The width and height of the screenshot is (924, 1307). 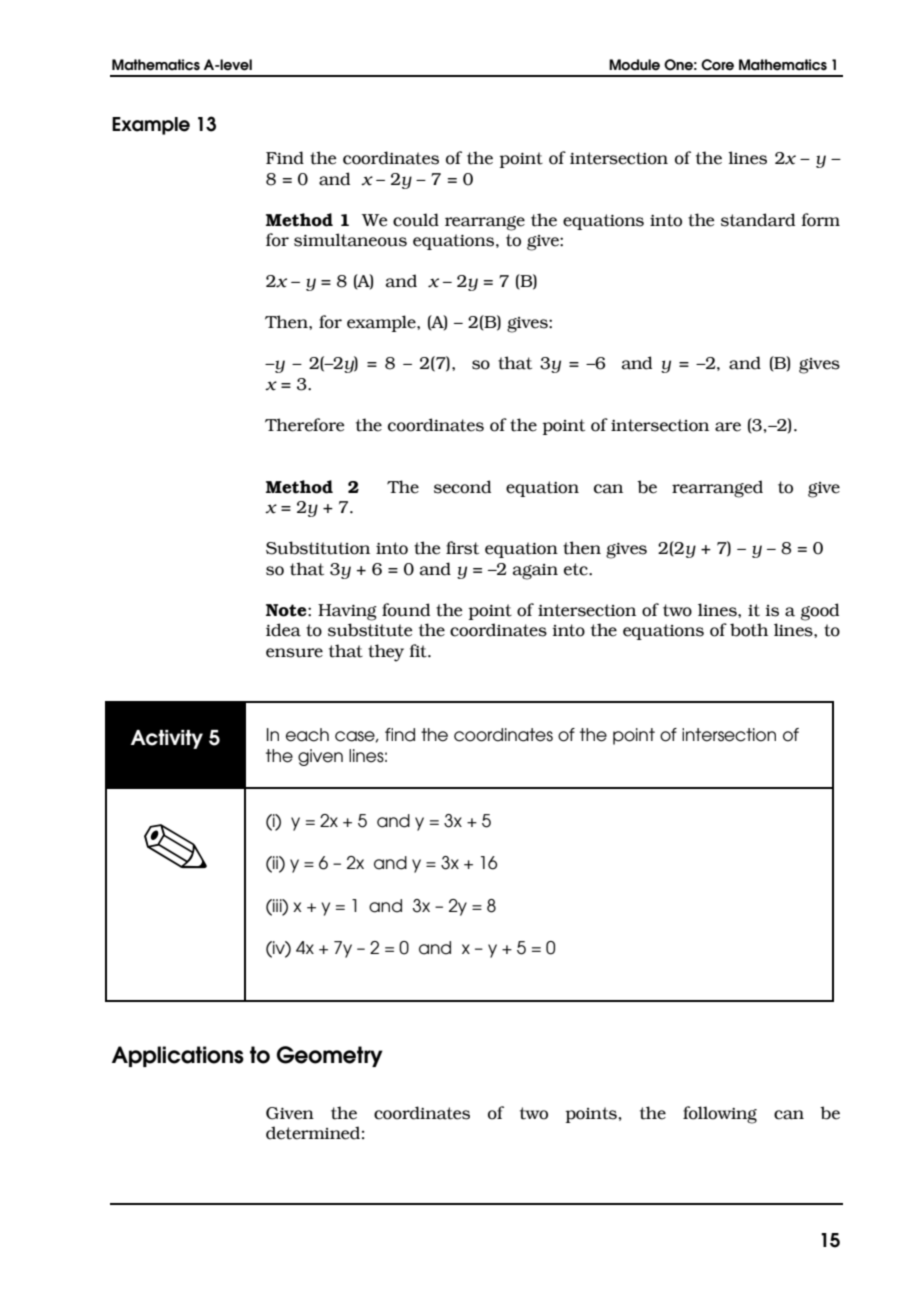 I want to click on Geometry, so click(x=330, y=1056).
